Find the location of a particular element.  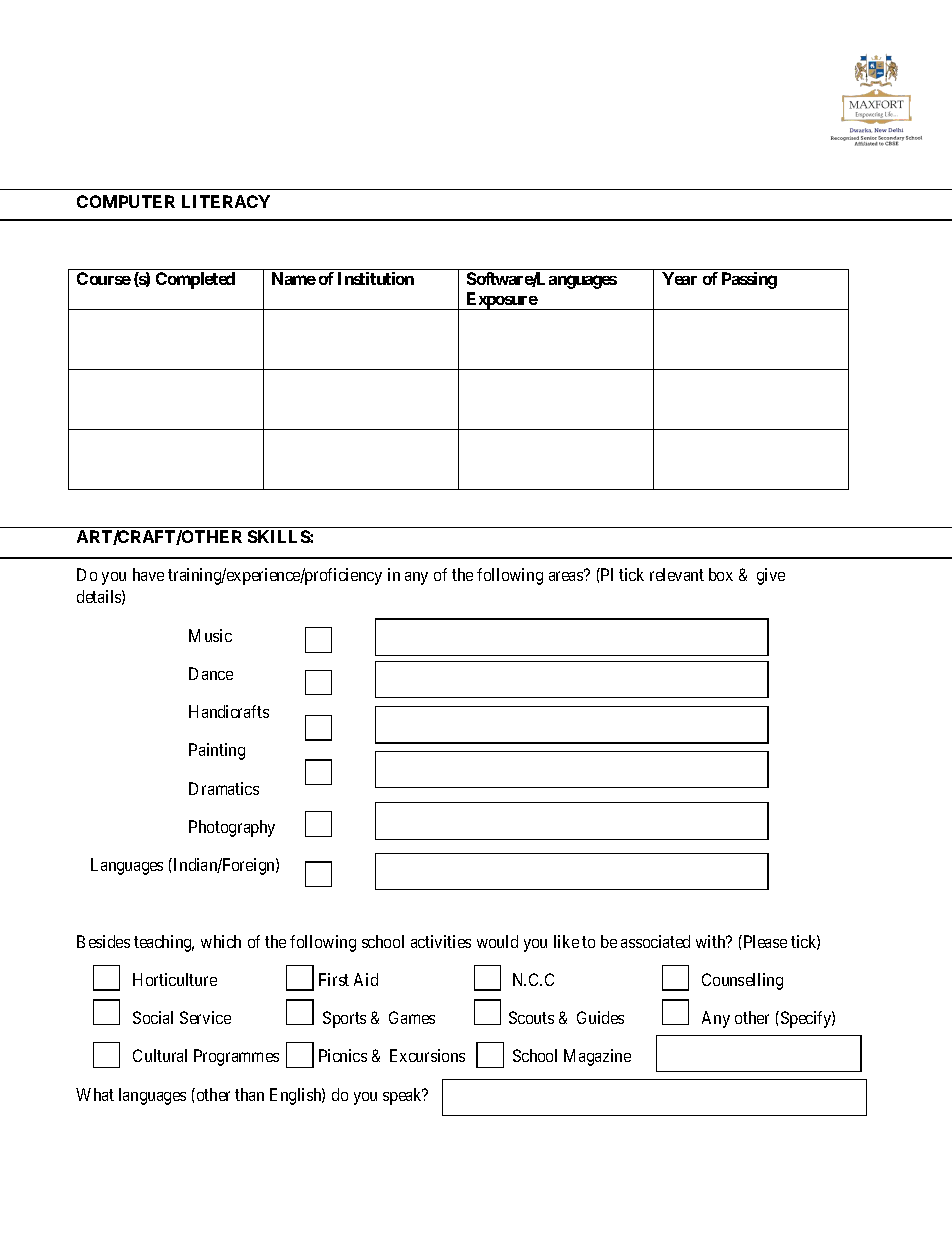

areas is located at coordinates (566, 576).
